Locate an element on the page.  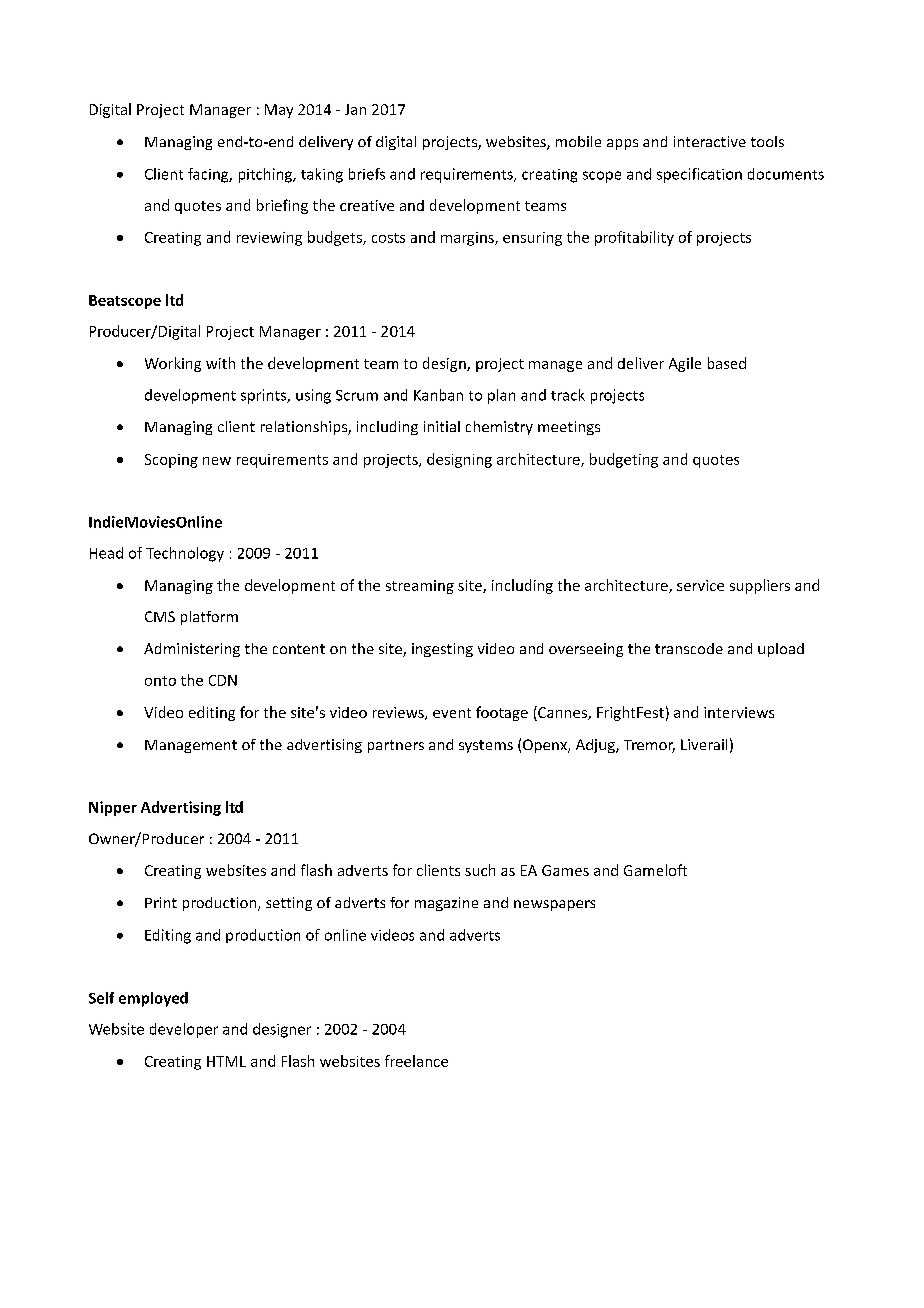
interactive is located at coordinates (710, 141).
